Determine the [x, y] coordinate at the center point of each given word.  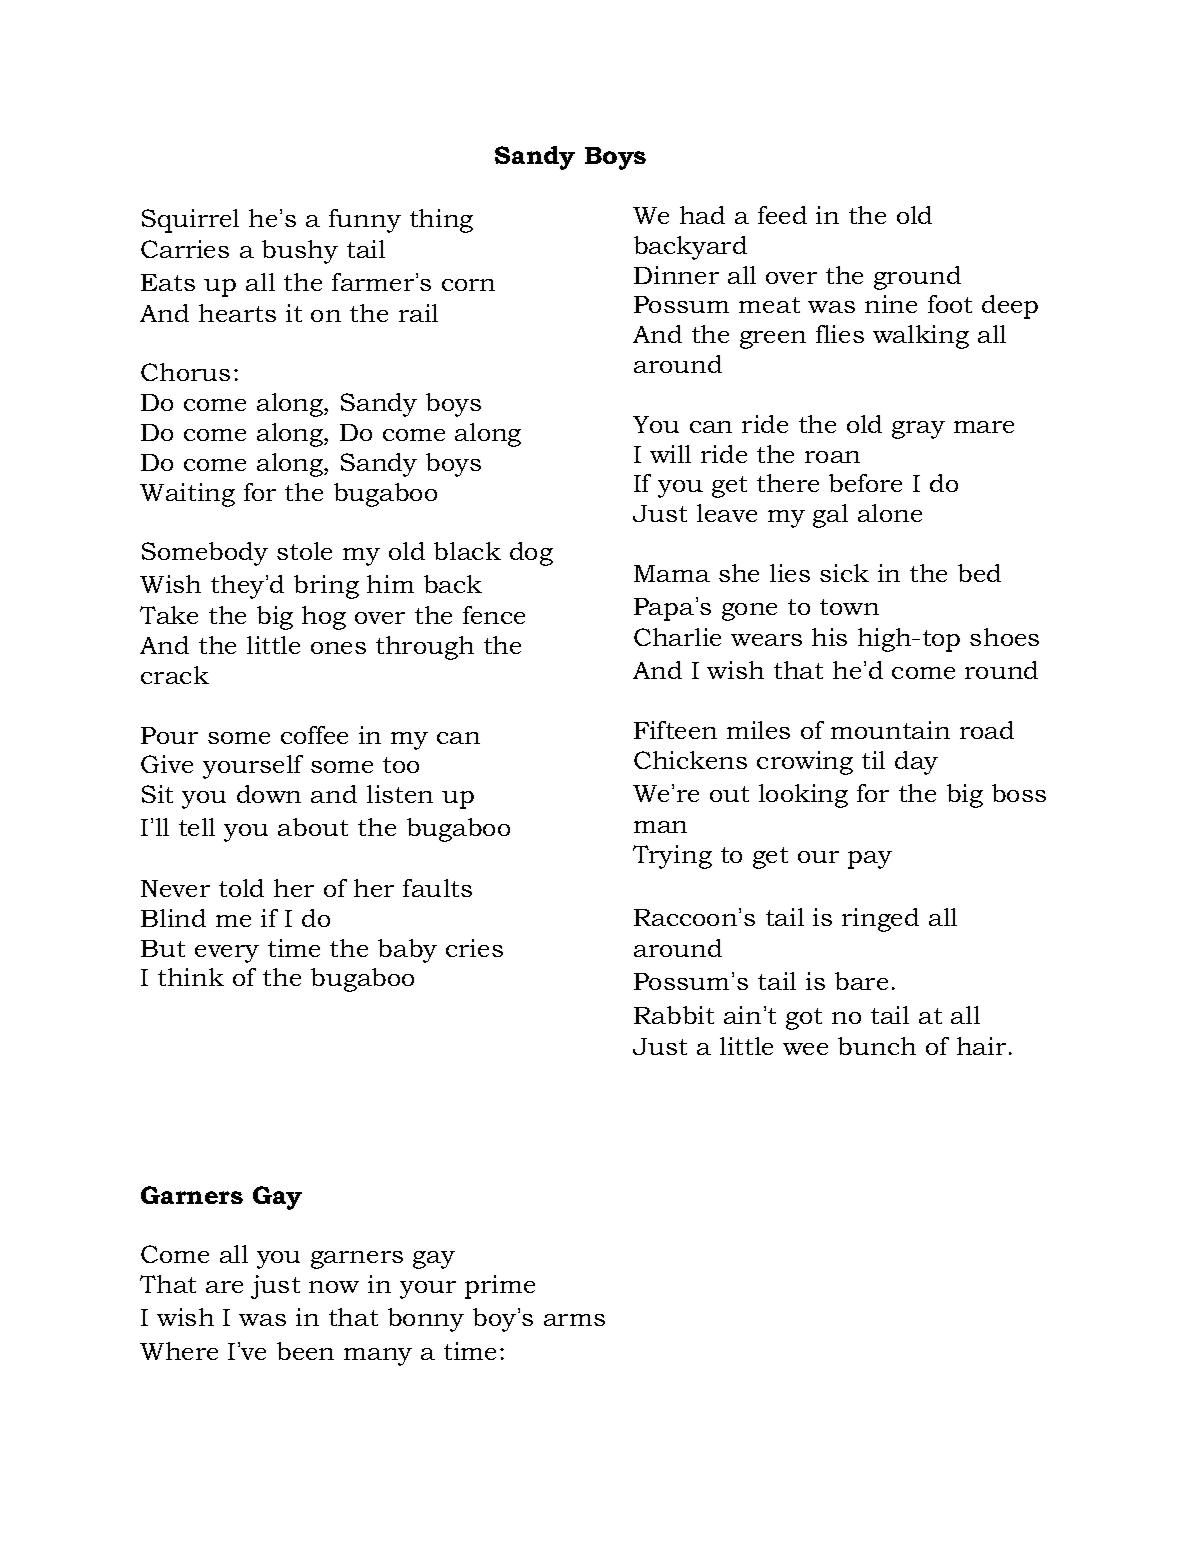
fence [494, 615]
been [305, 1351]
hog [324, 618]
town [849, 607]
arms [574, 1320]
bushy [300, 252]
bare [861, 981]
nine [891, 304]
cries [474, 948]
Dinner [676, 275]
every [227, 954]
